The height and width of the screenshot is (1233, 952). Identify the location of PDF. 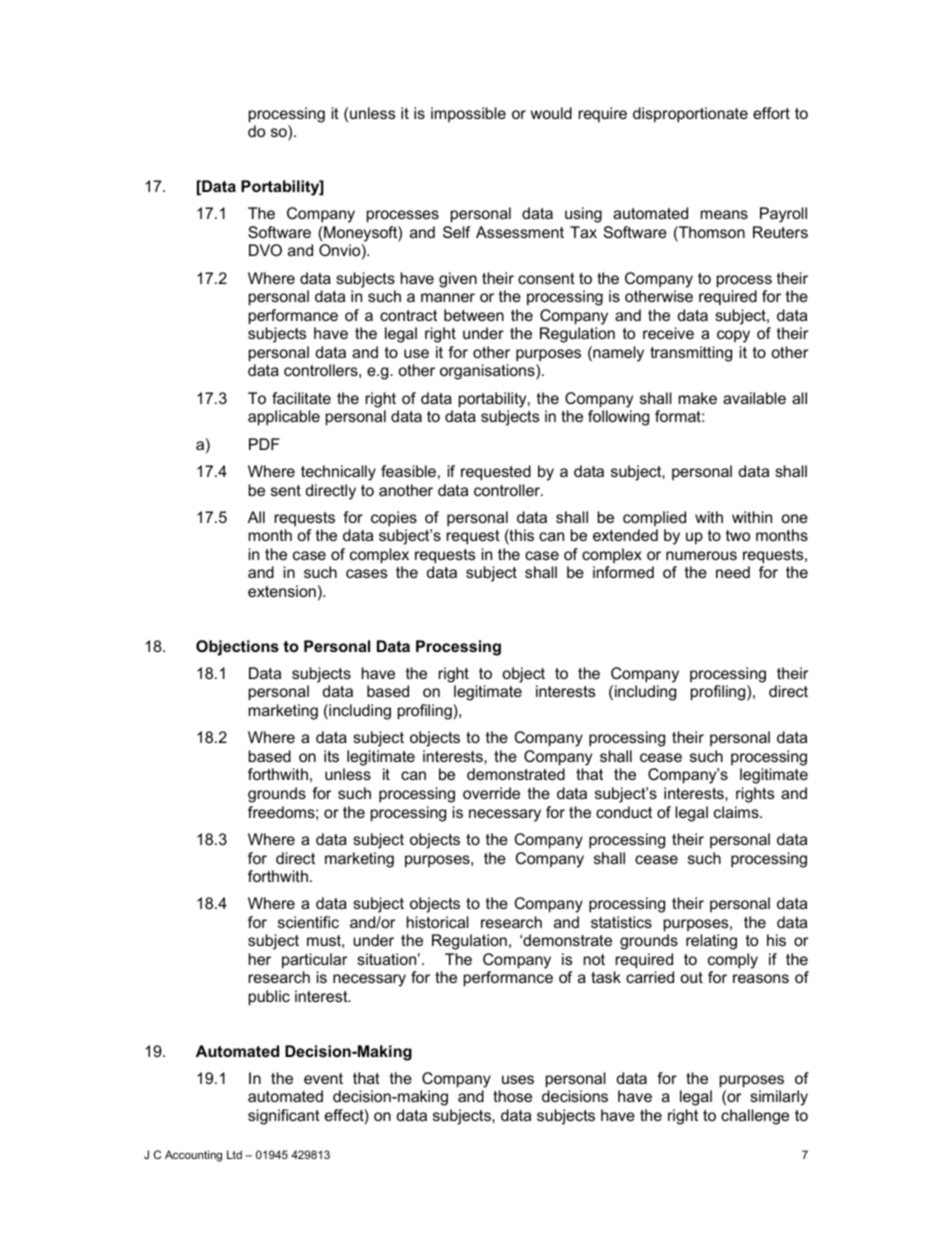
(264, 444).
